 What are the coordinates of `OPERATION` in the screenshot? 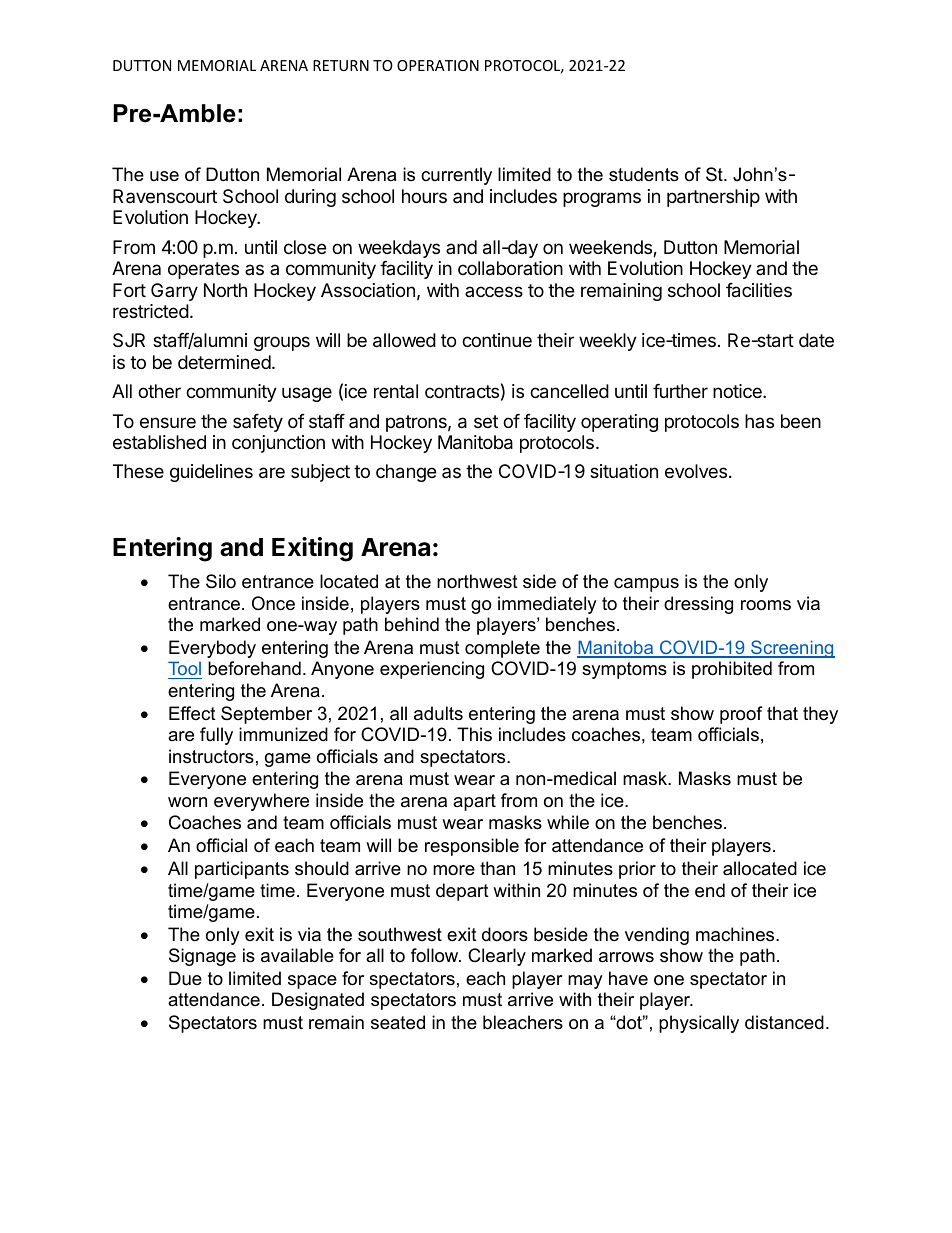 It's located at (438, 65).
